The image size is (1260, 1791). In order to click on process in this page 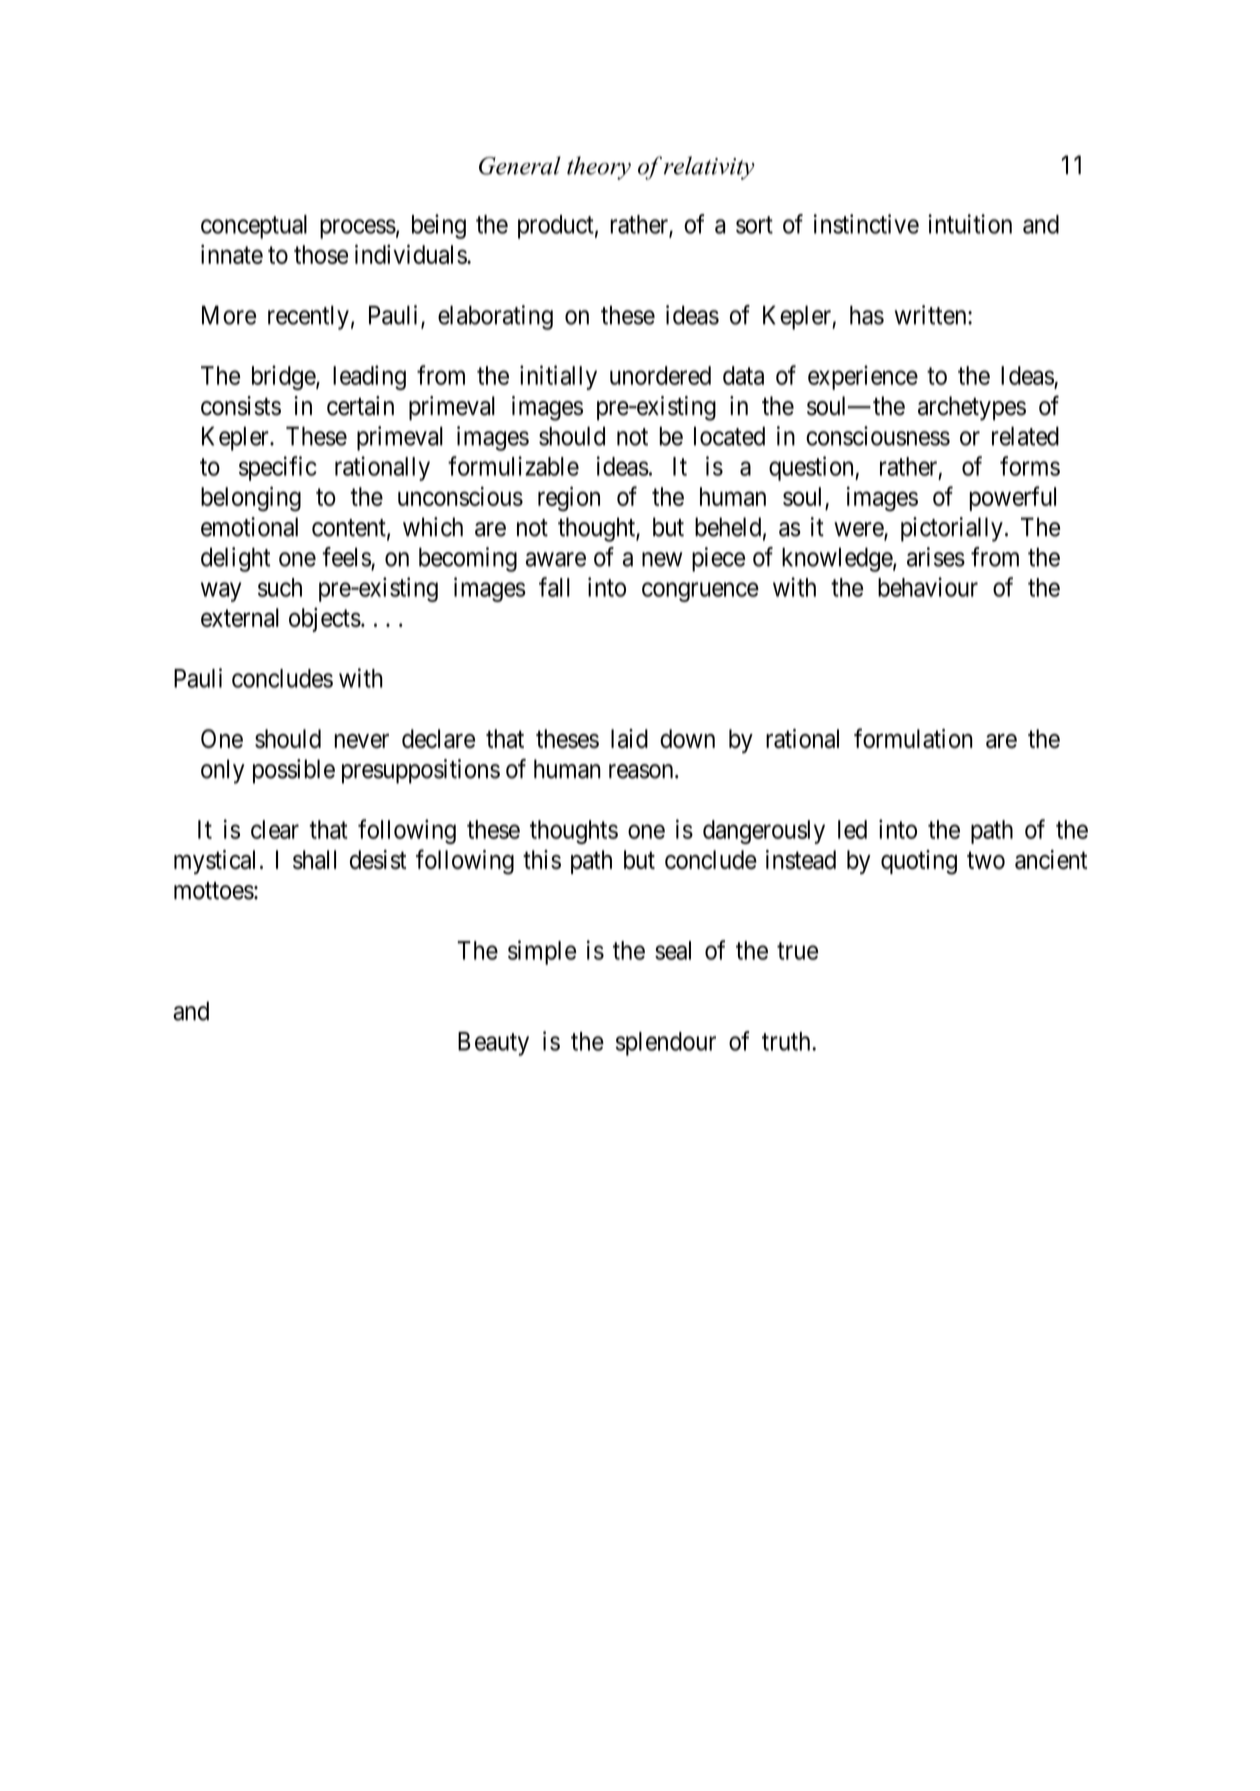, I will do `click(358, 229)`.
